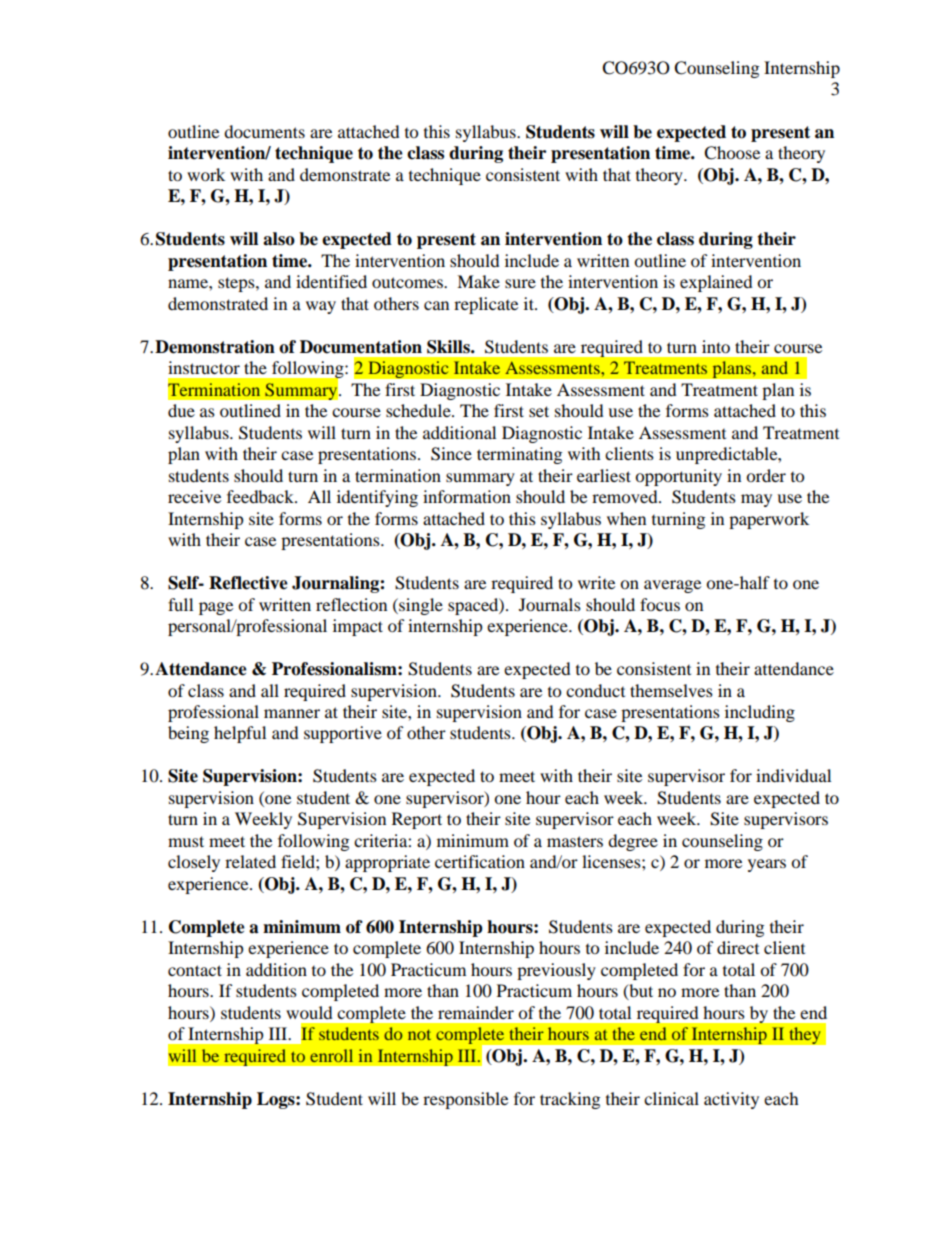 The width and height of the screenshot is (952, 1233). I want to click on related, so click(250, 861).
